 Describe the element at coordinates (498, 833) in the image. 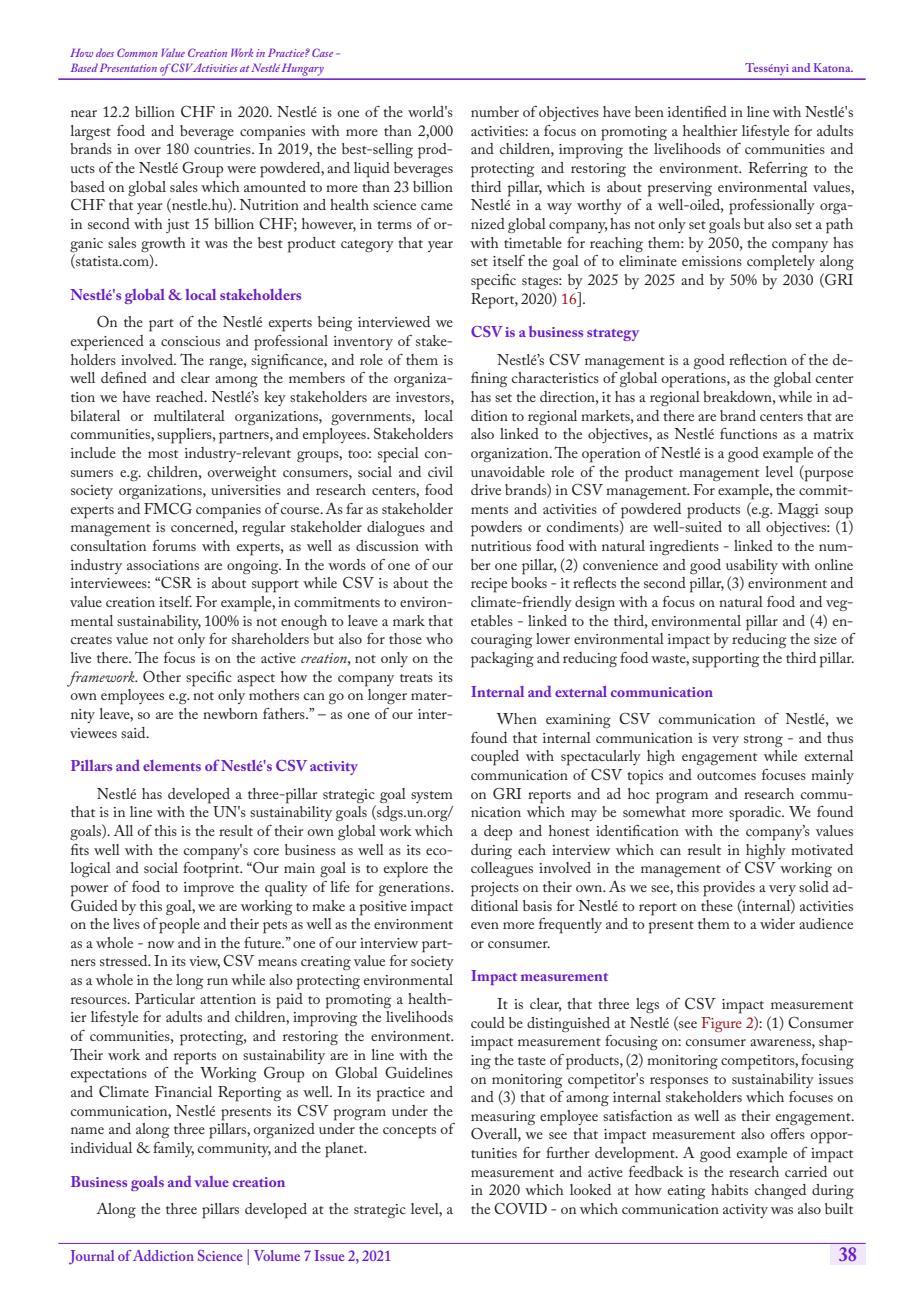

I see `deep` at that location.
